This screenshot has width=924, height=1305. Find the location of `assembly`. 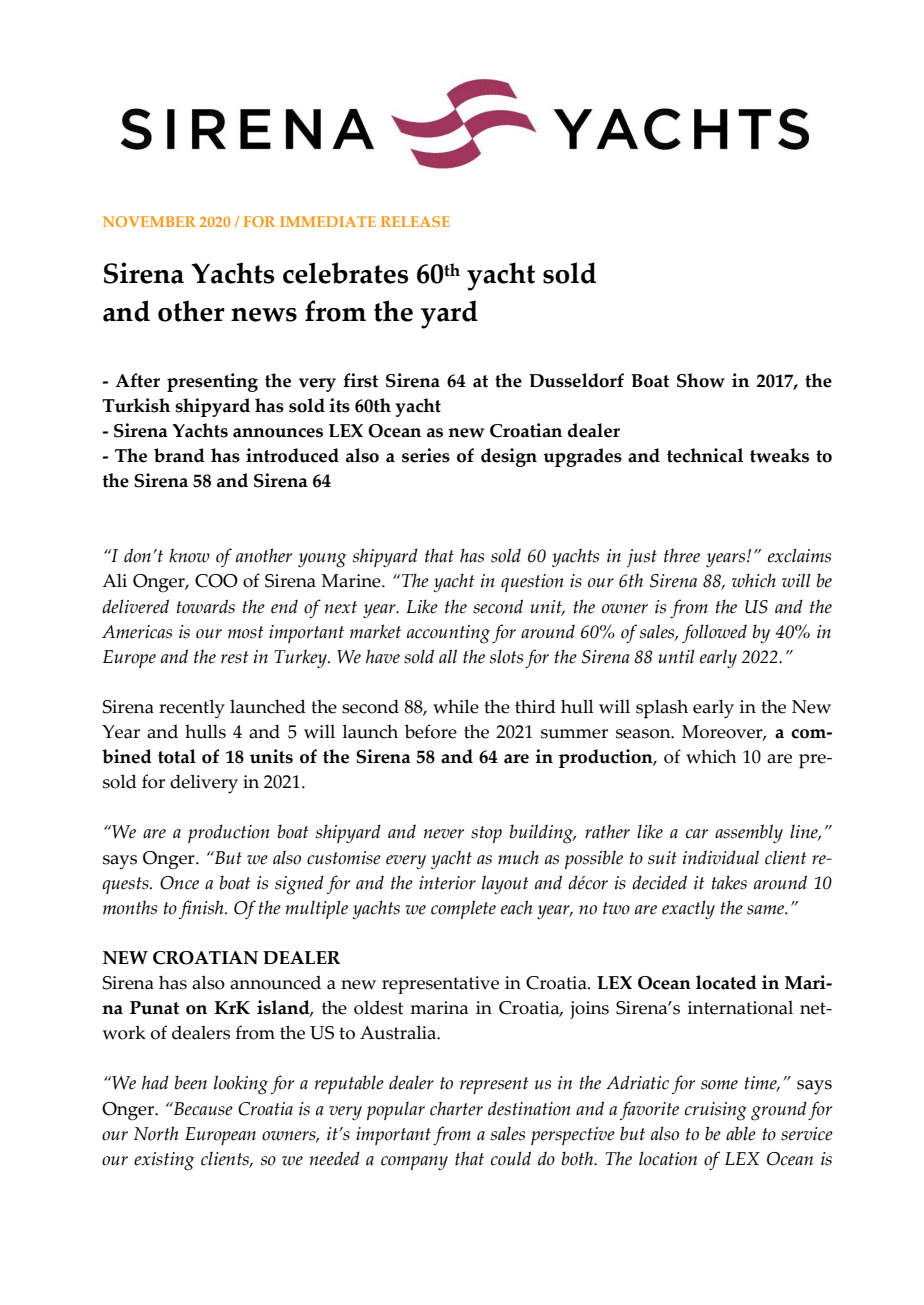

assembly is located at coordinates (749, 833).
